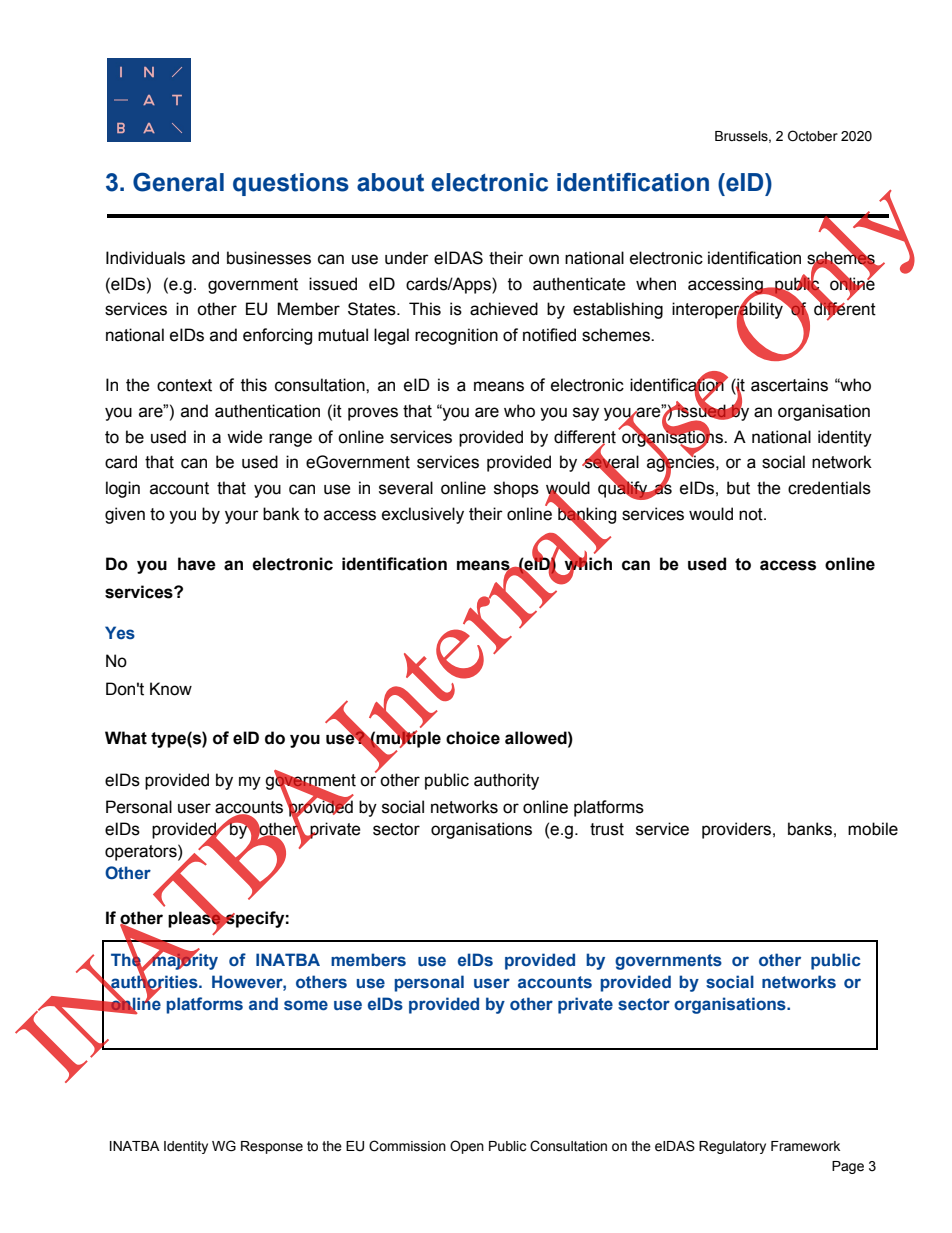  I want to click on October, so click(813, 136).
